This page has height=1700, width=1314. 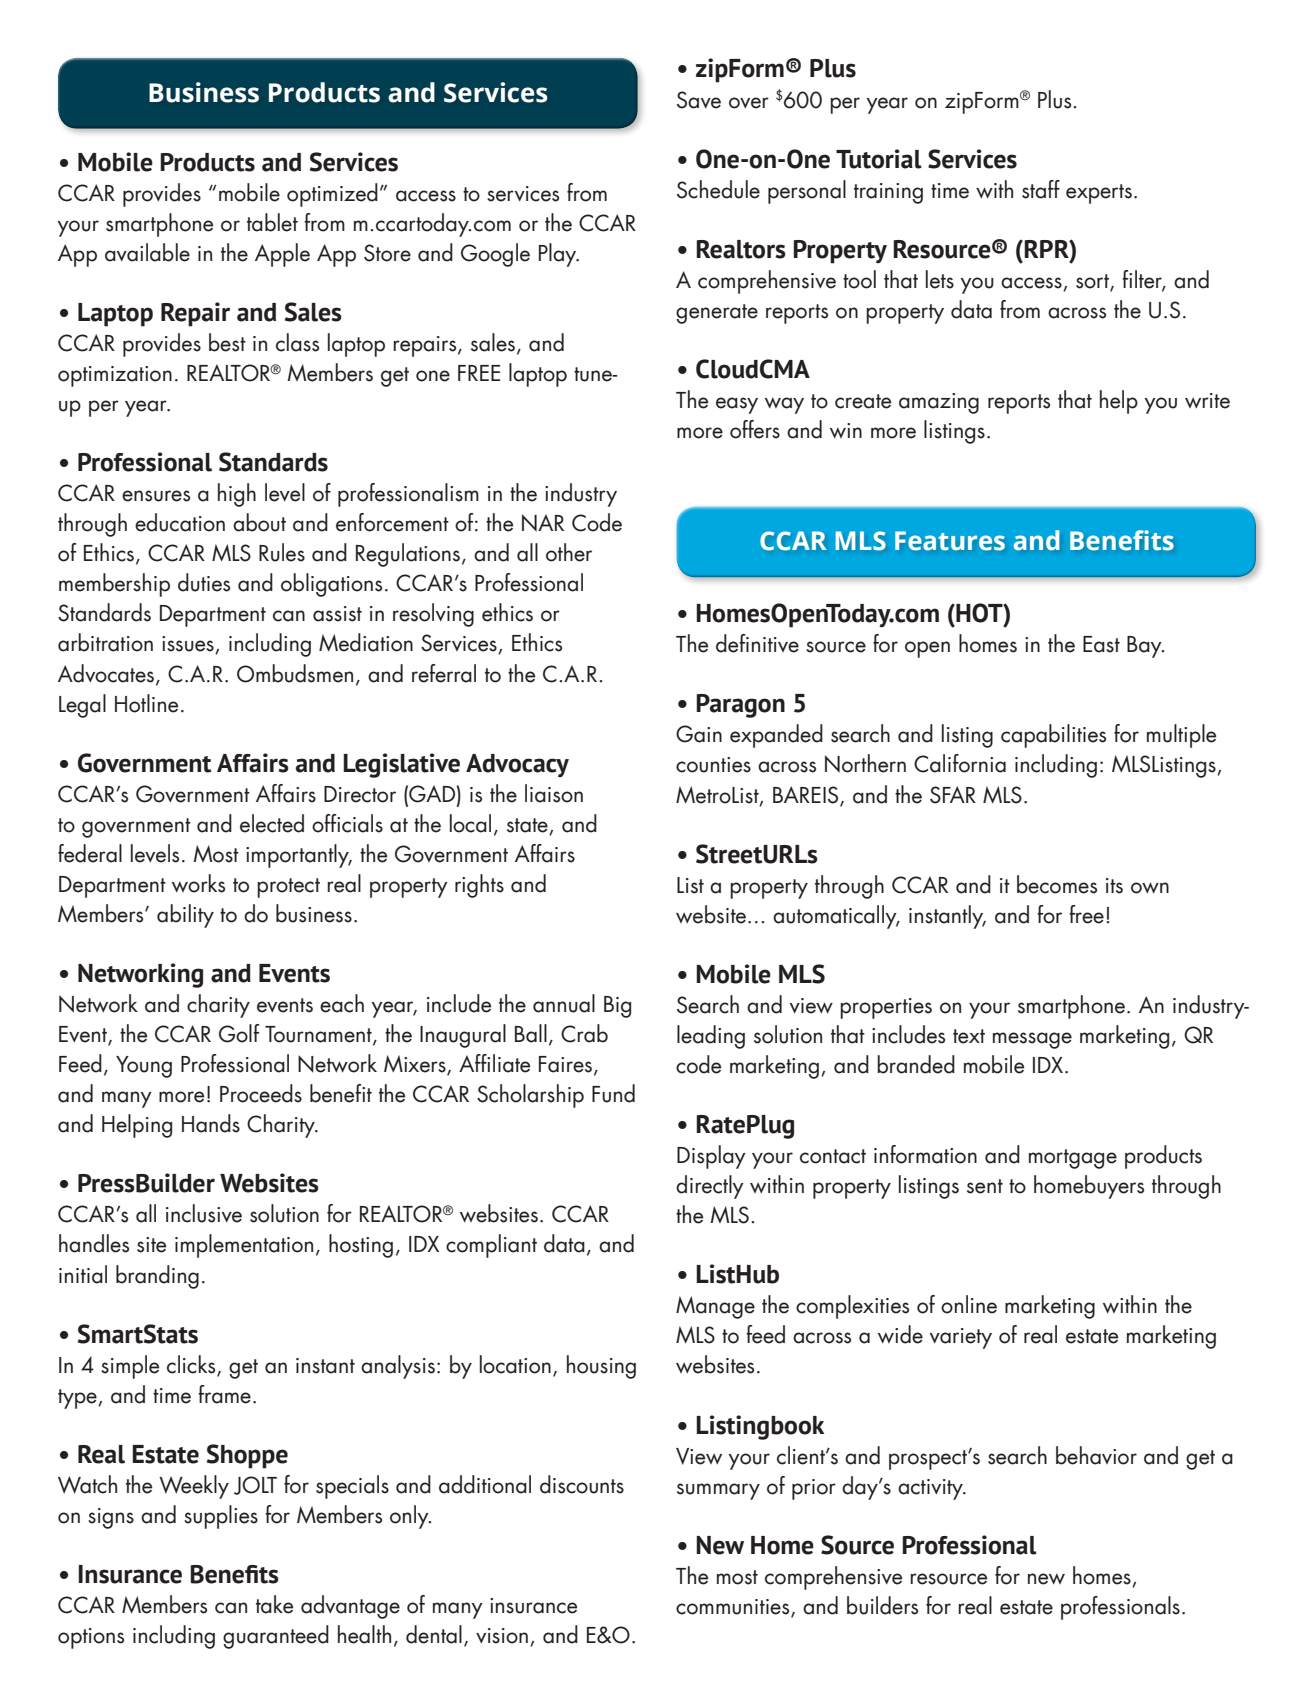 I want to click on optimized, so click(x=332, y=195).
